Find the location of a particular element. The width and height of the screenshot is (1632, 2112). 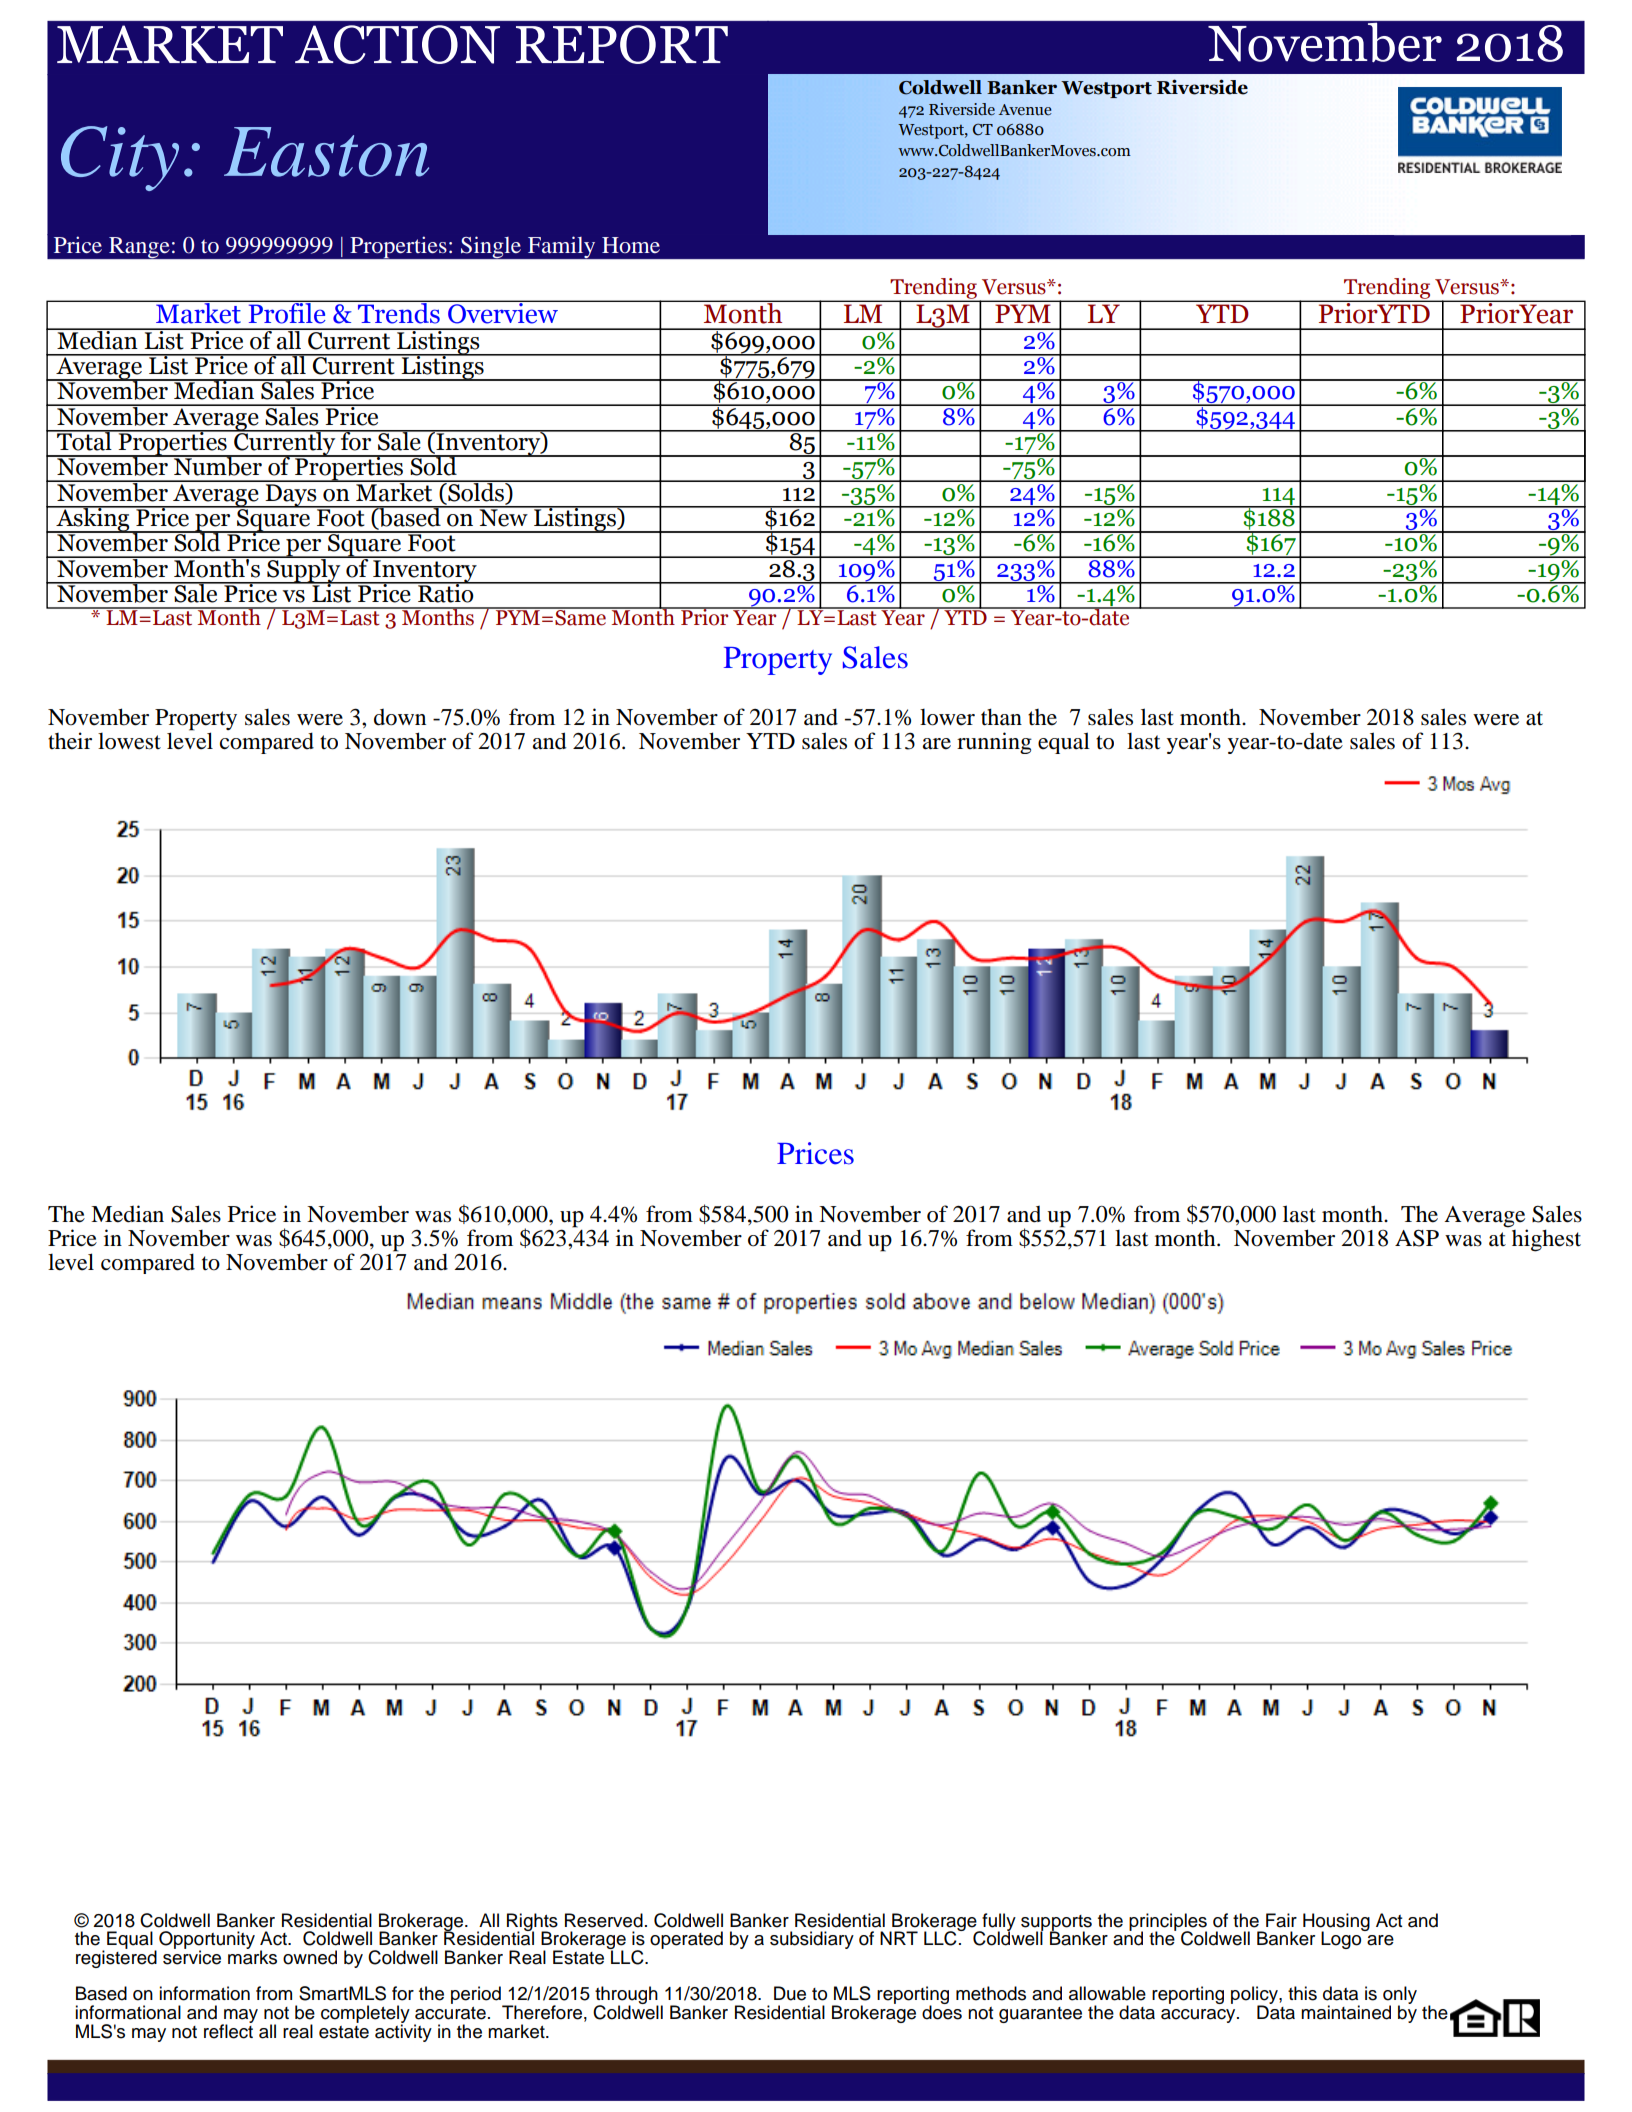

running is located at coordinates (994, 743).
